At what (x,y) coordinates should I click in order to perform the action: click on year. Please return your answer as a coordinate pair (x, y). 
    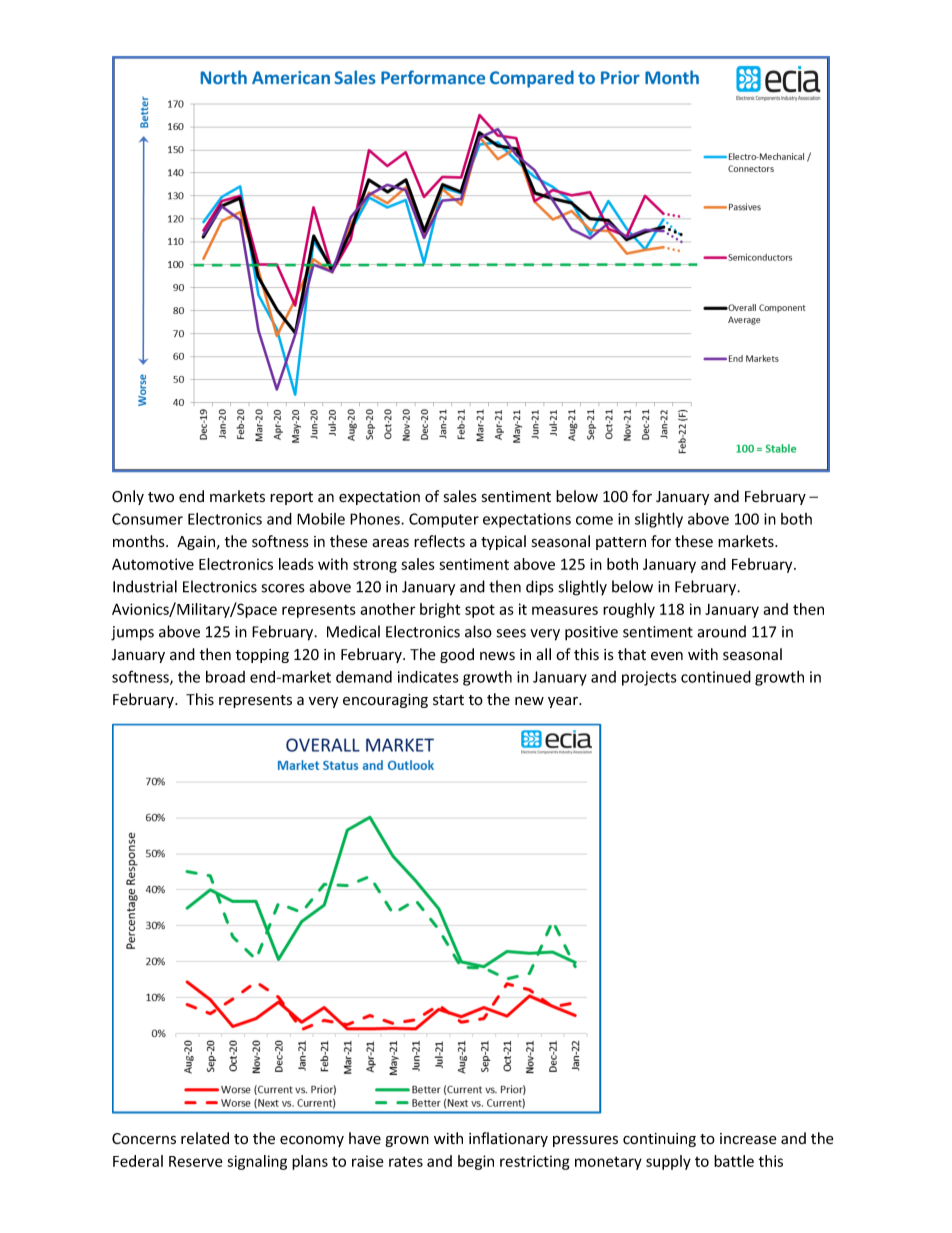
    Looking at the image, I should click on (564, 702).
